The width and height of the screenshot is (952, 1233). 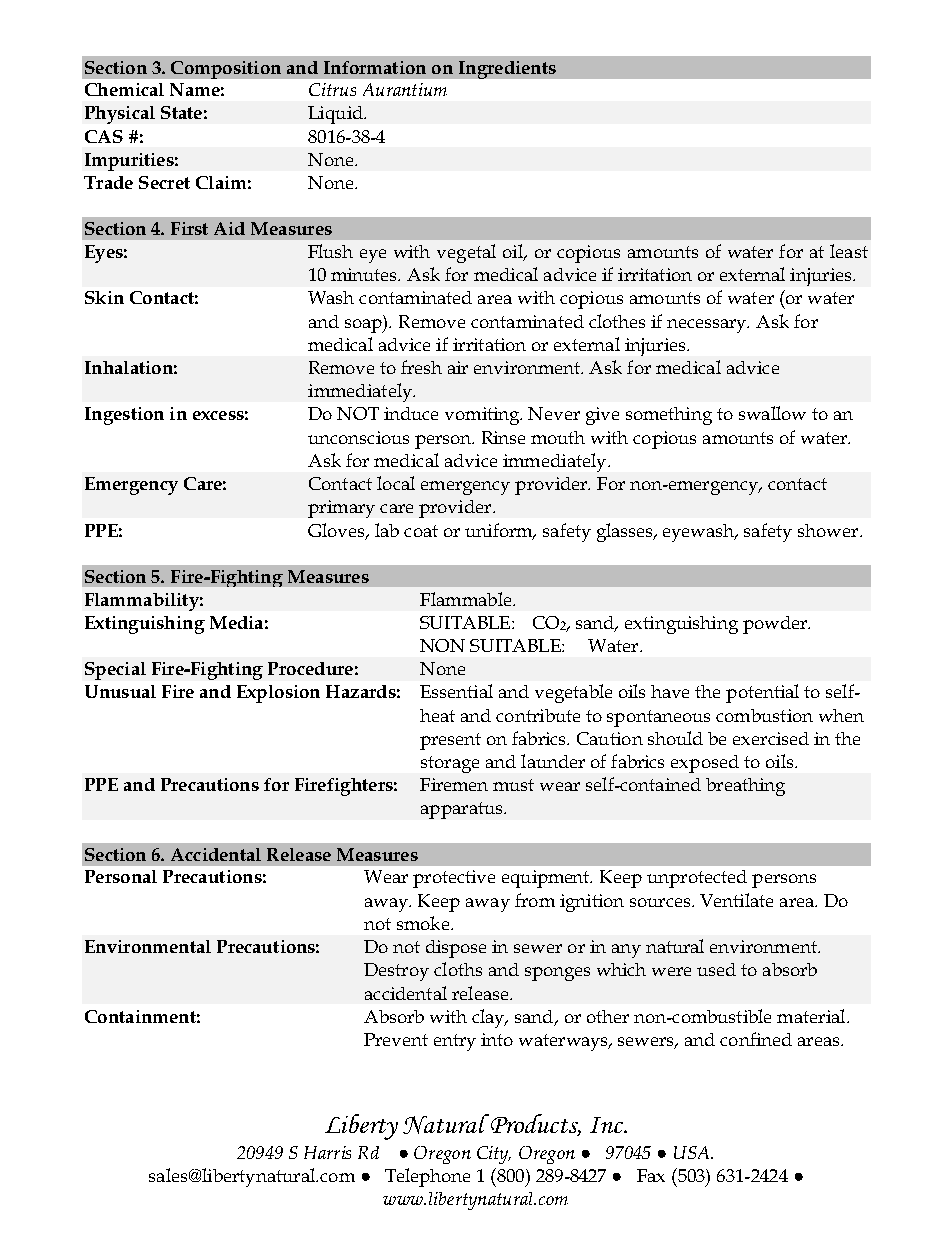 I want to click on Ingestion, so click(x=124, y=416).
